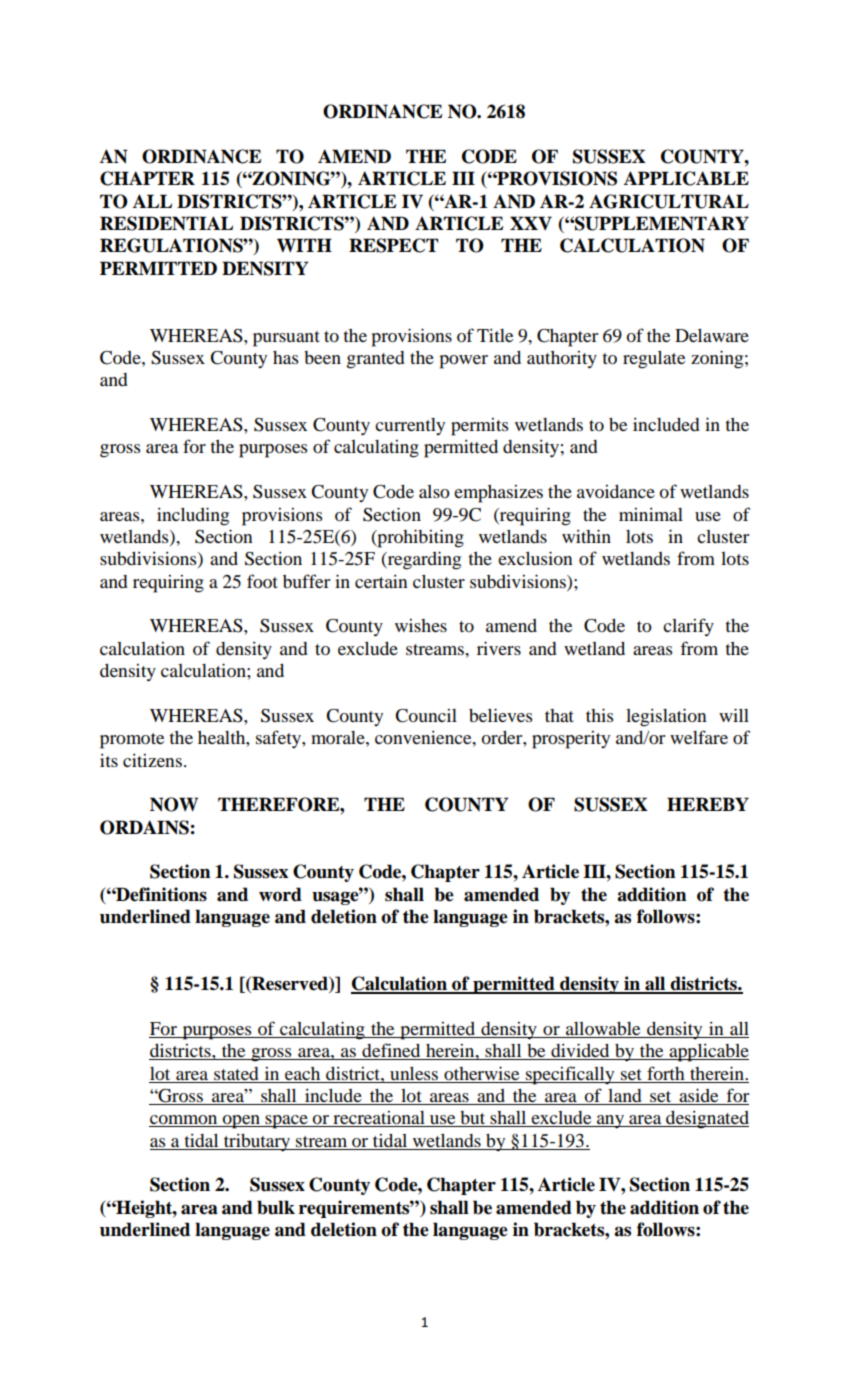  What do you see at coordinates (280, 894) in the document?
I see `word` at bounding box center [280, 894].
